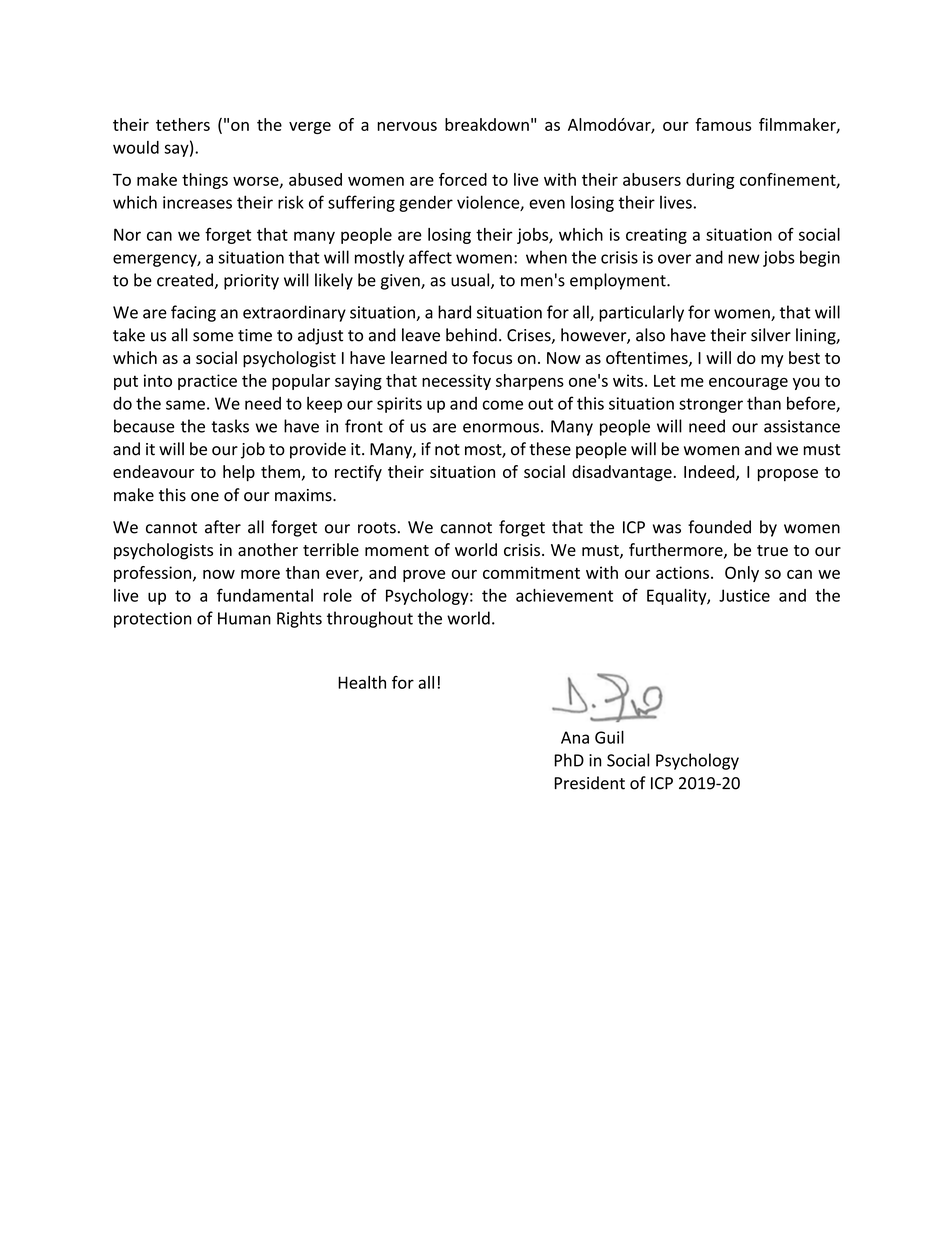 Image resolution: width=952 pixels, height=1233 pixels. What do you see at coordinates (213, 337) in the screenshot?
I see `some` at bounding box center [213, 337].
